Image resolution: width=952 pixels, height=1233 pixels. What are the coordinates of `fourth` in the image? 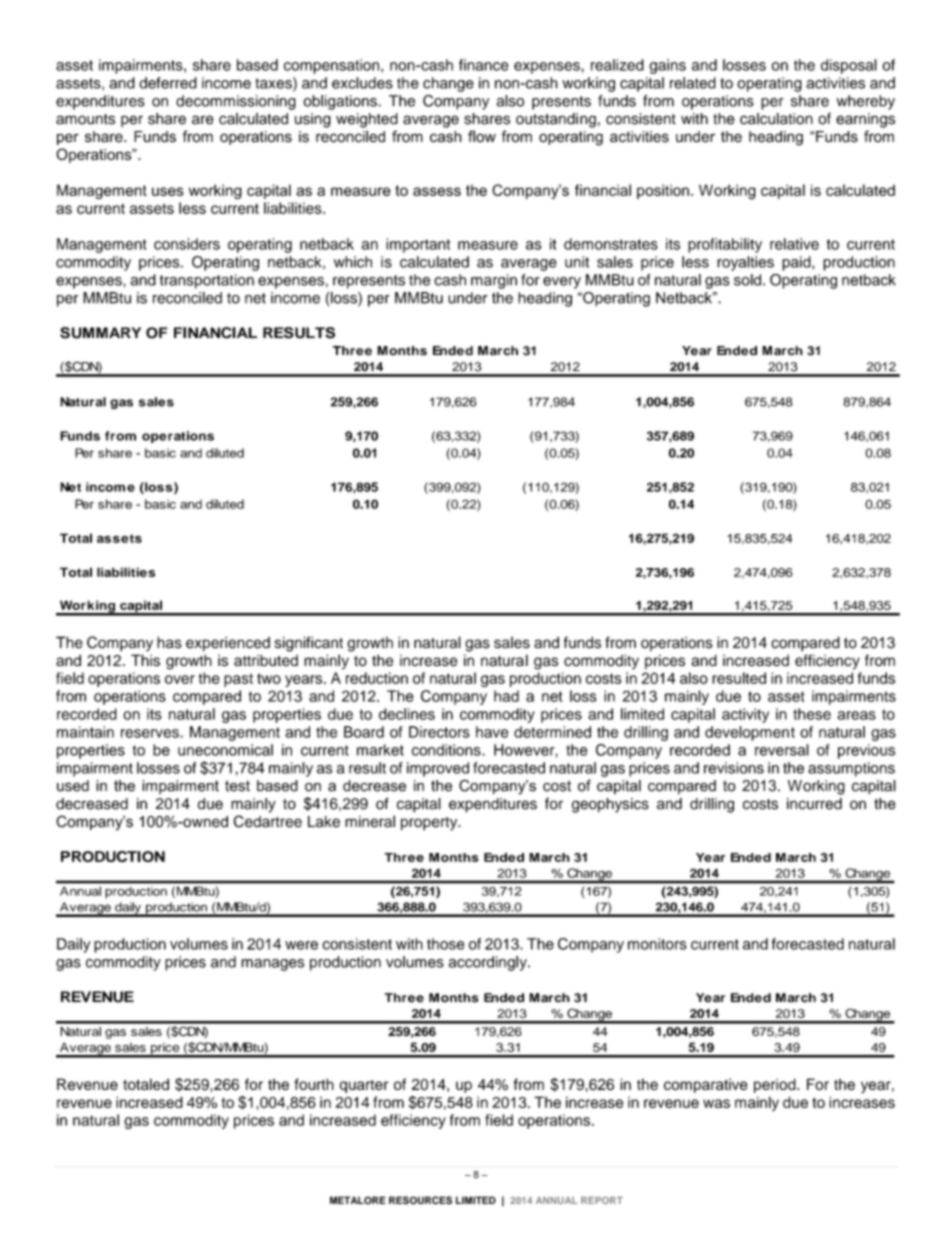 It's located at (314, 1084).
